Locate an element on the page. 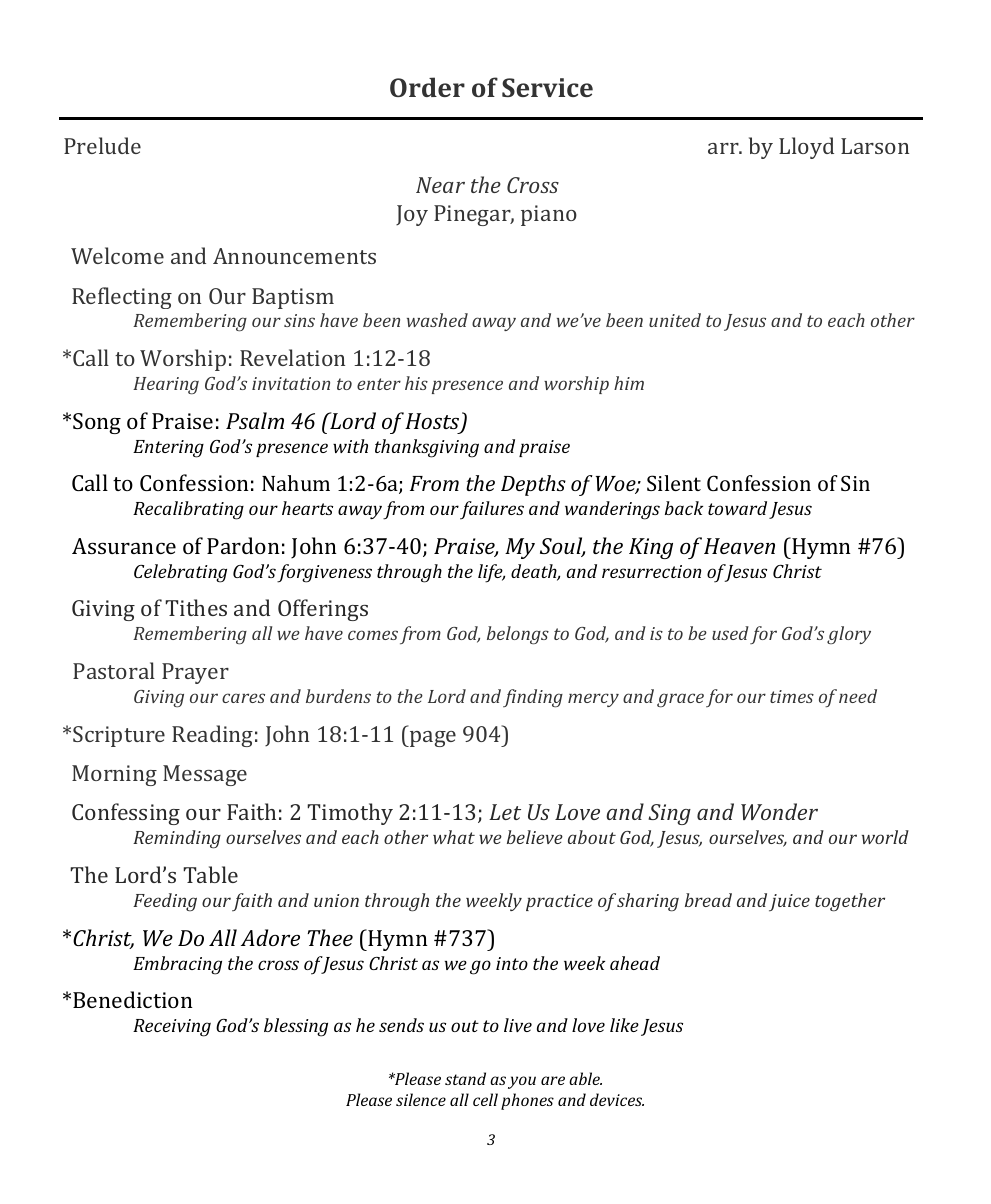 This document has height=1204, width=991. Prelude is located at coordinates (102, 145).
